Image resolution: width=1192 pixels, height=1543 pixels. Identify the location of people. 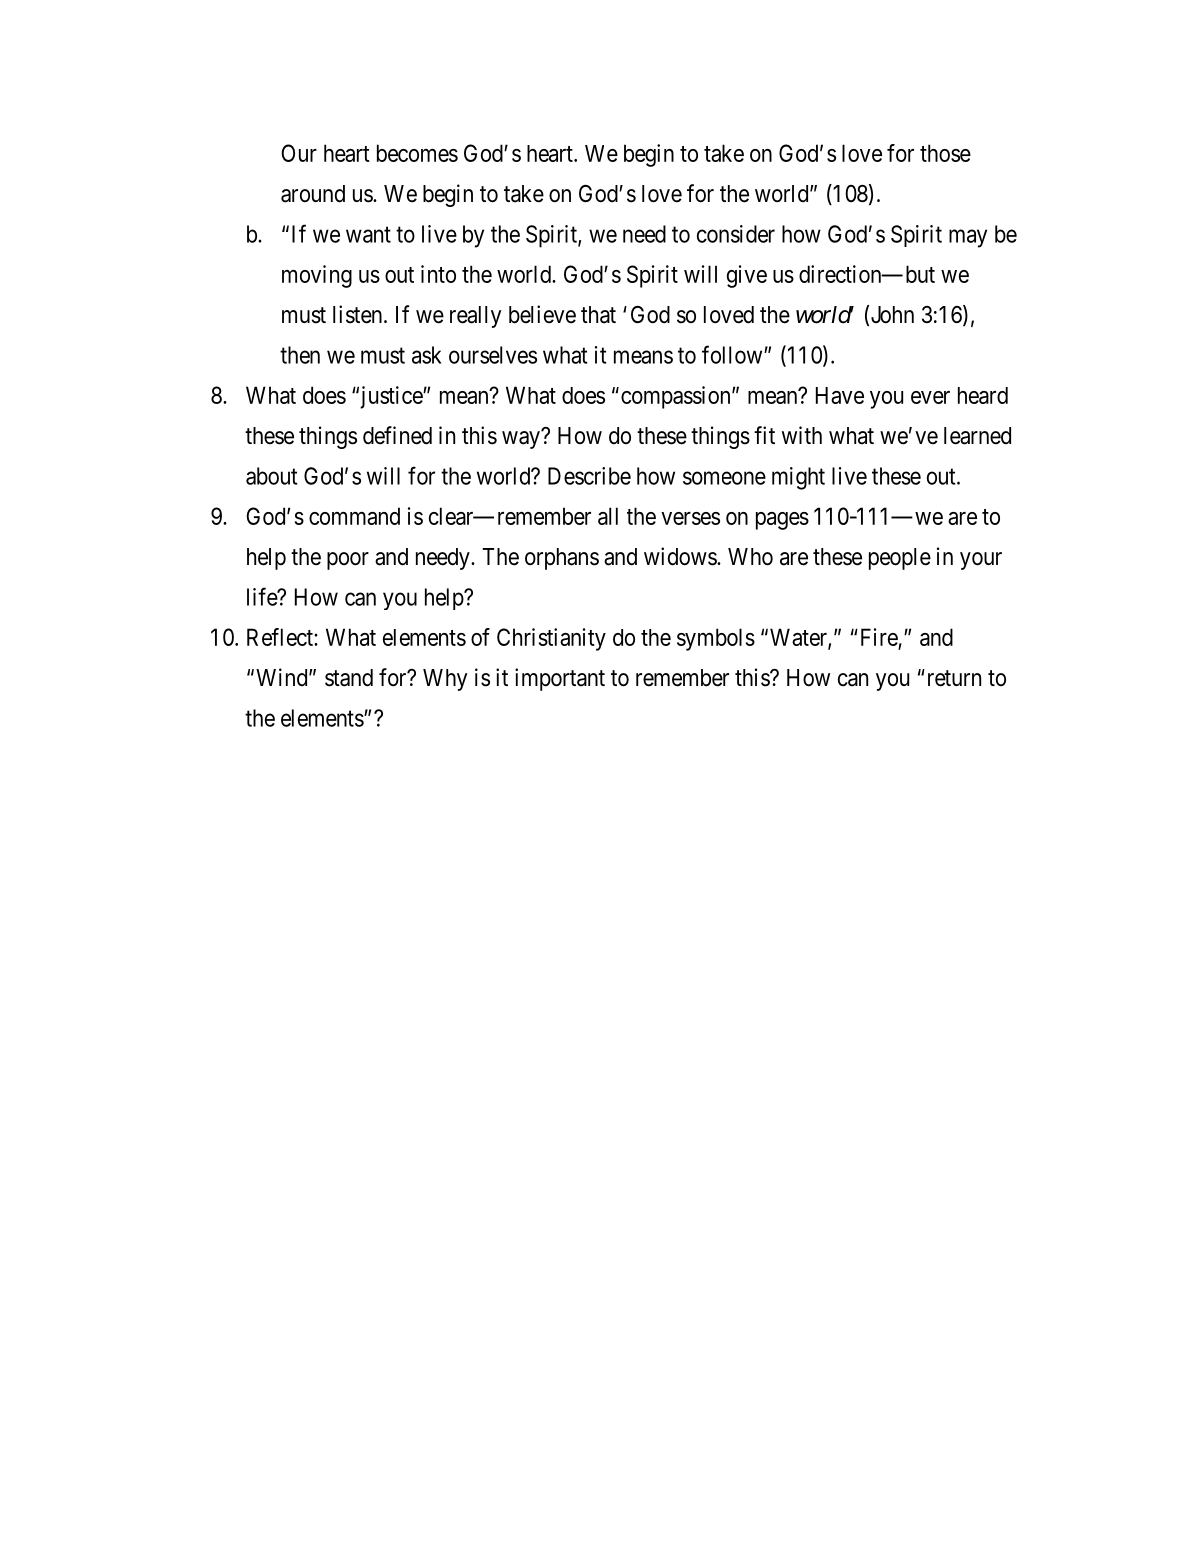
(900, 559).
